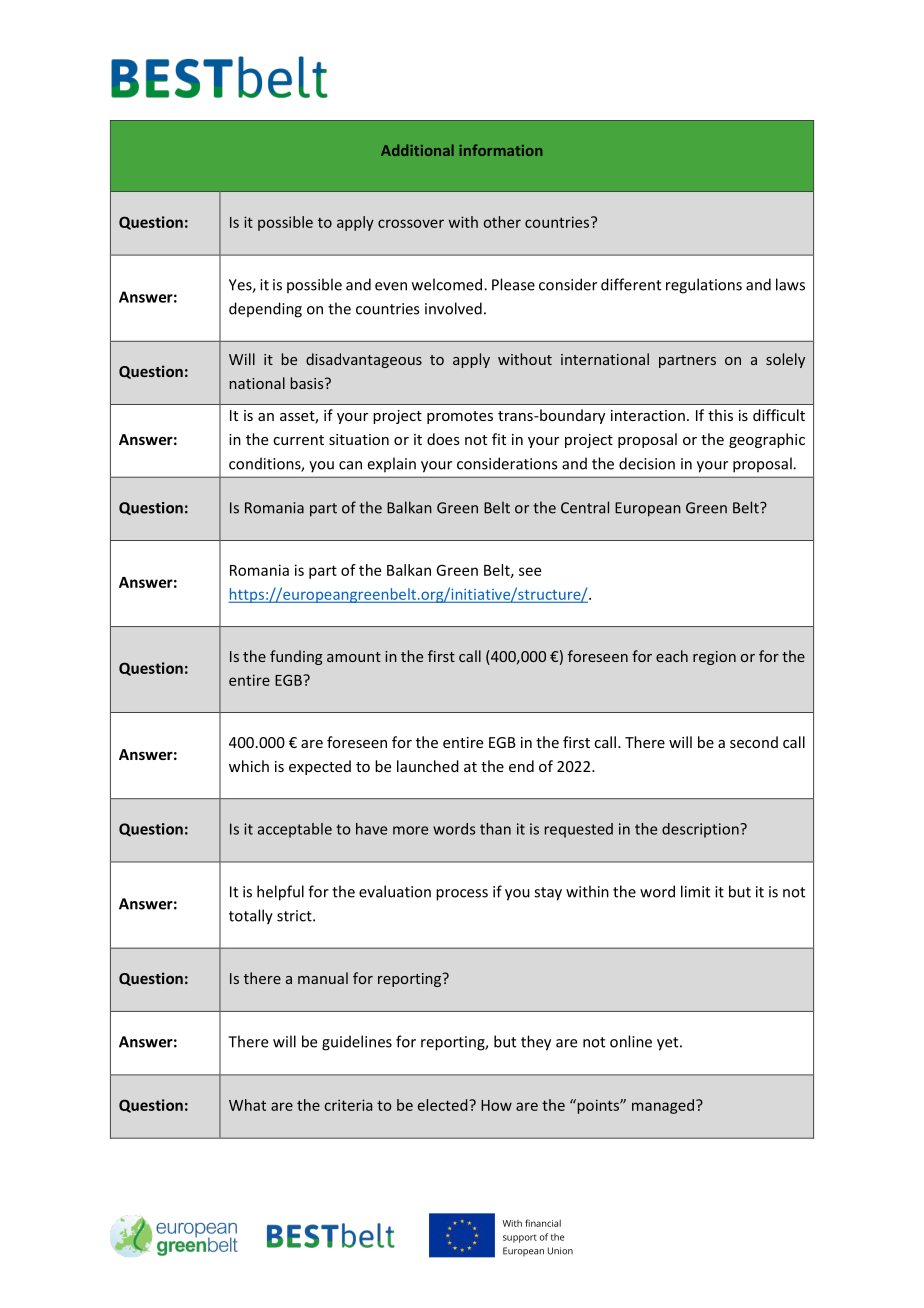 This screenshot has height=1308, width=924. Describe the element at coordinates (548, 894) in the screenshot. I see `stay` at that location.
